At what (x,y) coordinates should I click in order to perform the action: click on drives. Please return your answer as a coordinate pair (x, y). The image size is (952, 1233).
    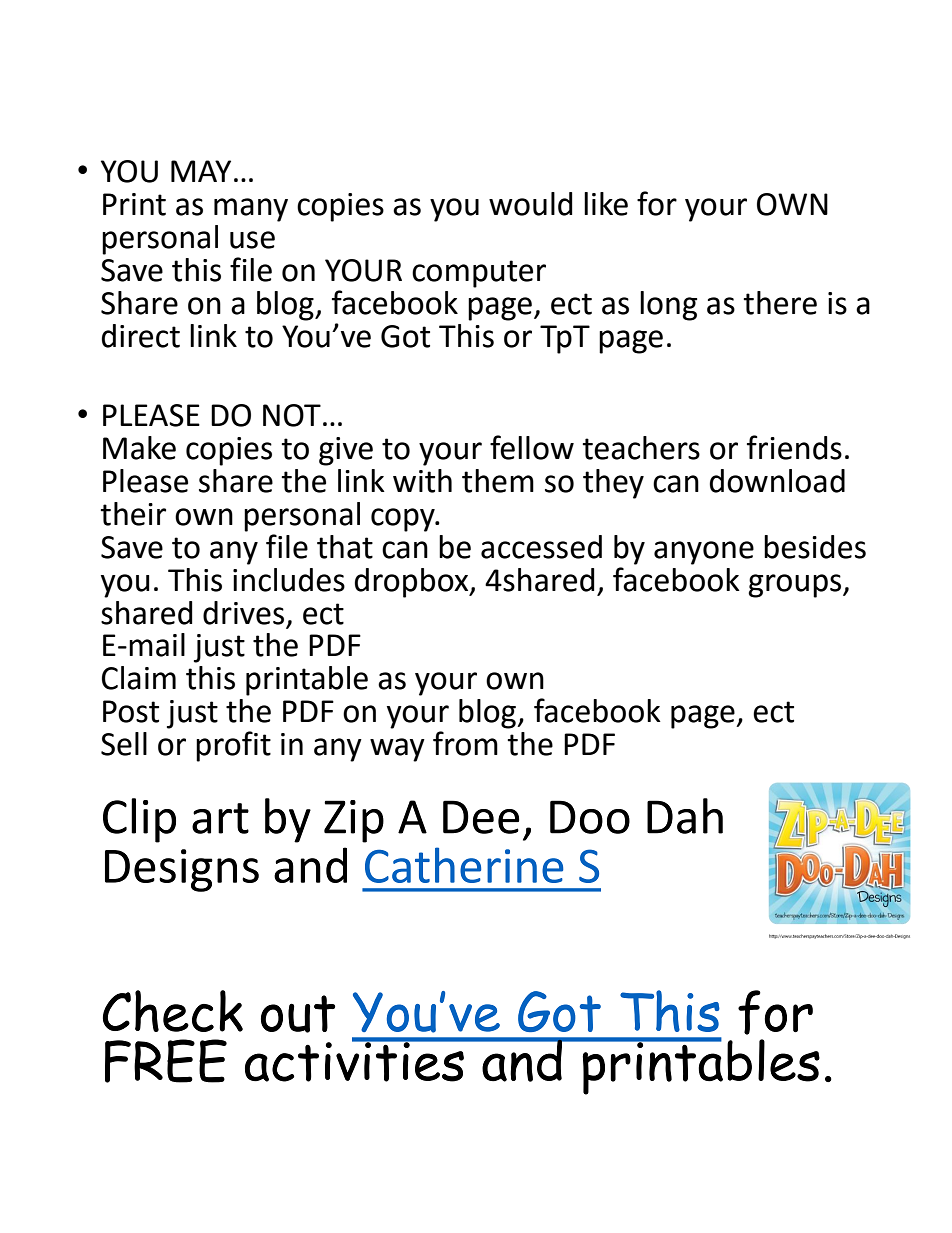
    Looking at the image, I should click on (243, 613).
